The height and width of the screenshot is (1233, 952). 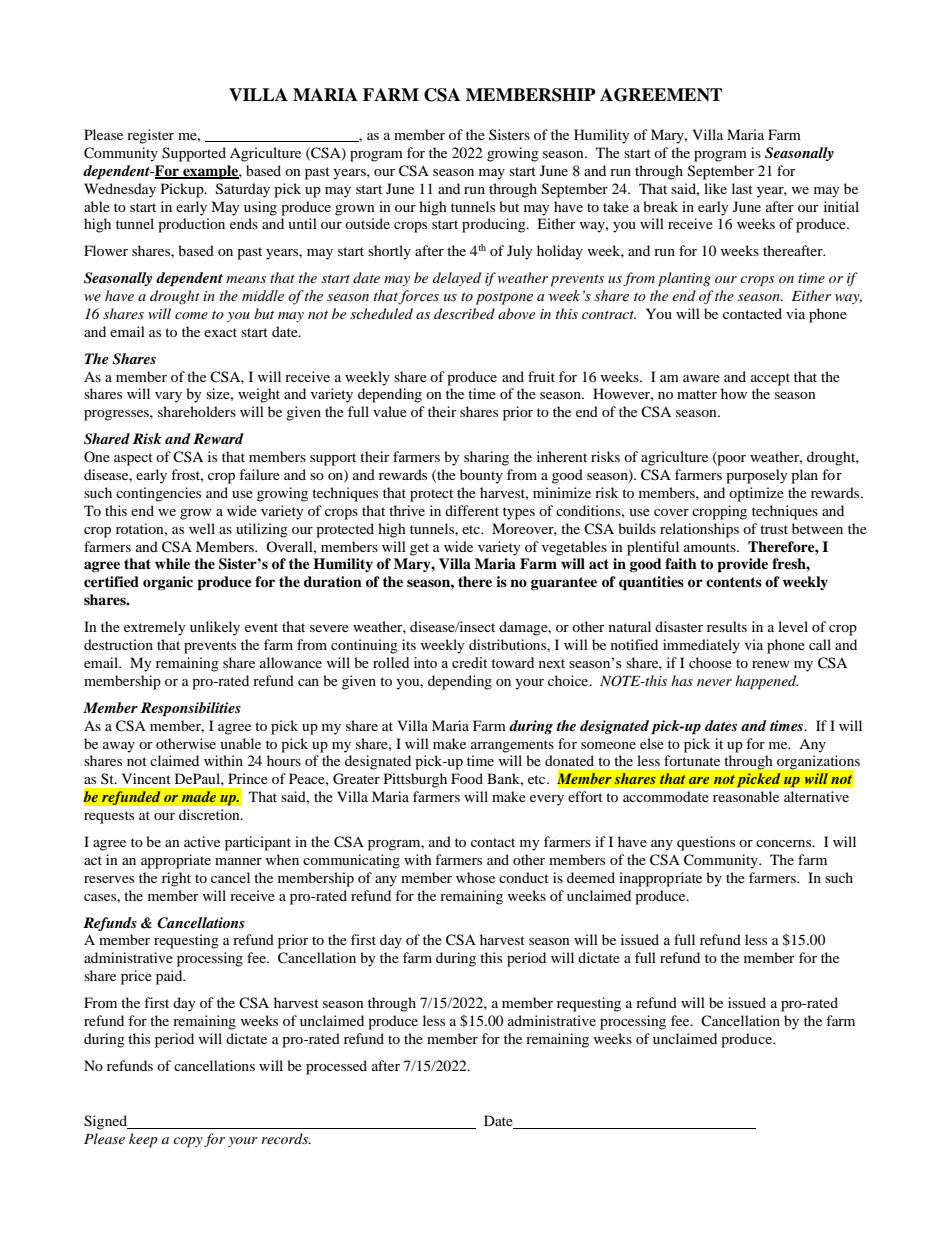 What do you see at coordinates (591, 877) in the screenshot?
I see `deemed` at bounding box center [591, 877].
